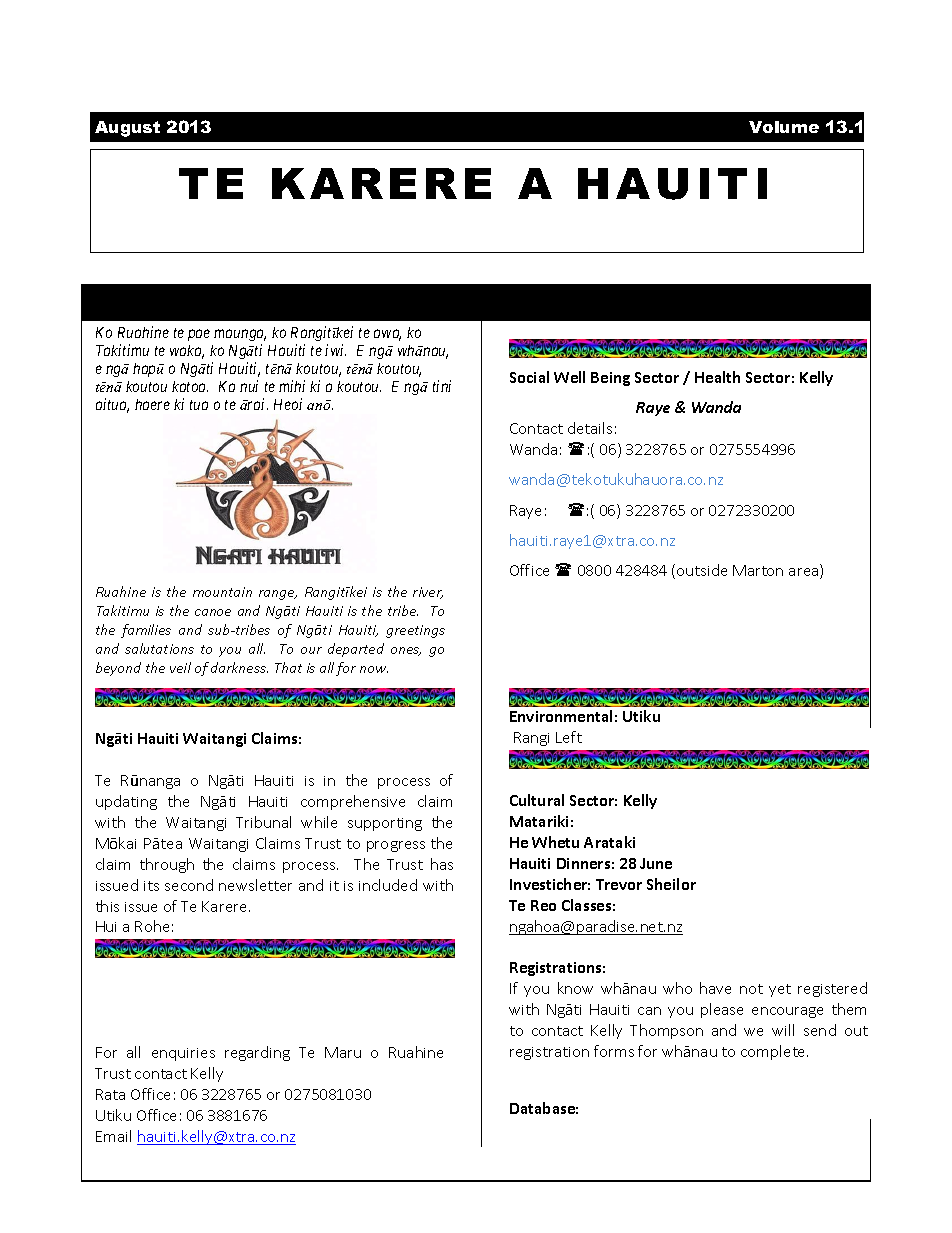 The width and height of the image is (952, 1233). Describe the element at coordinates (537, 800) in the image. I see `Cultural` at that location.
